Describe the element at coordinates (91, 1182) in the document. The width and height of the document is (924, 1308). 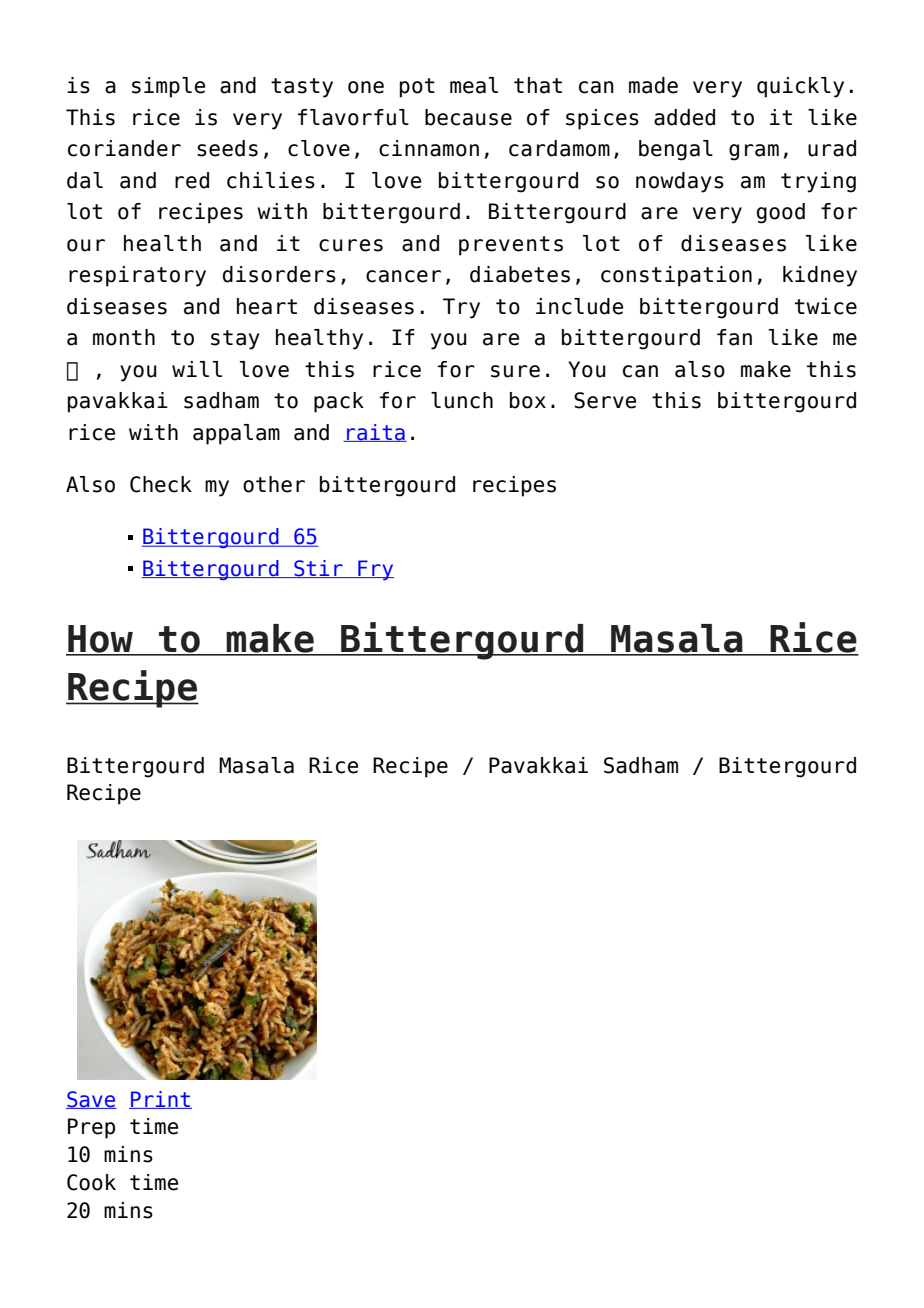
I see `Cook` at that location.
